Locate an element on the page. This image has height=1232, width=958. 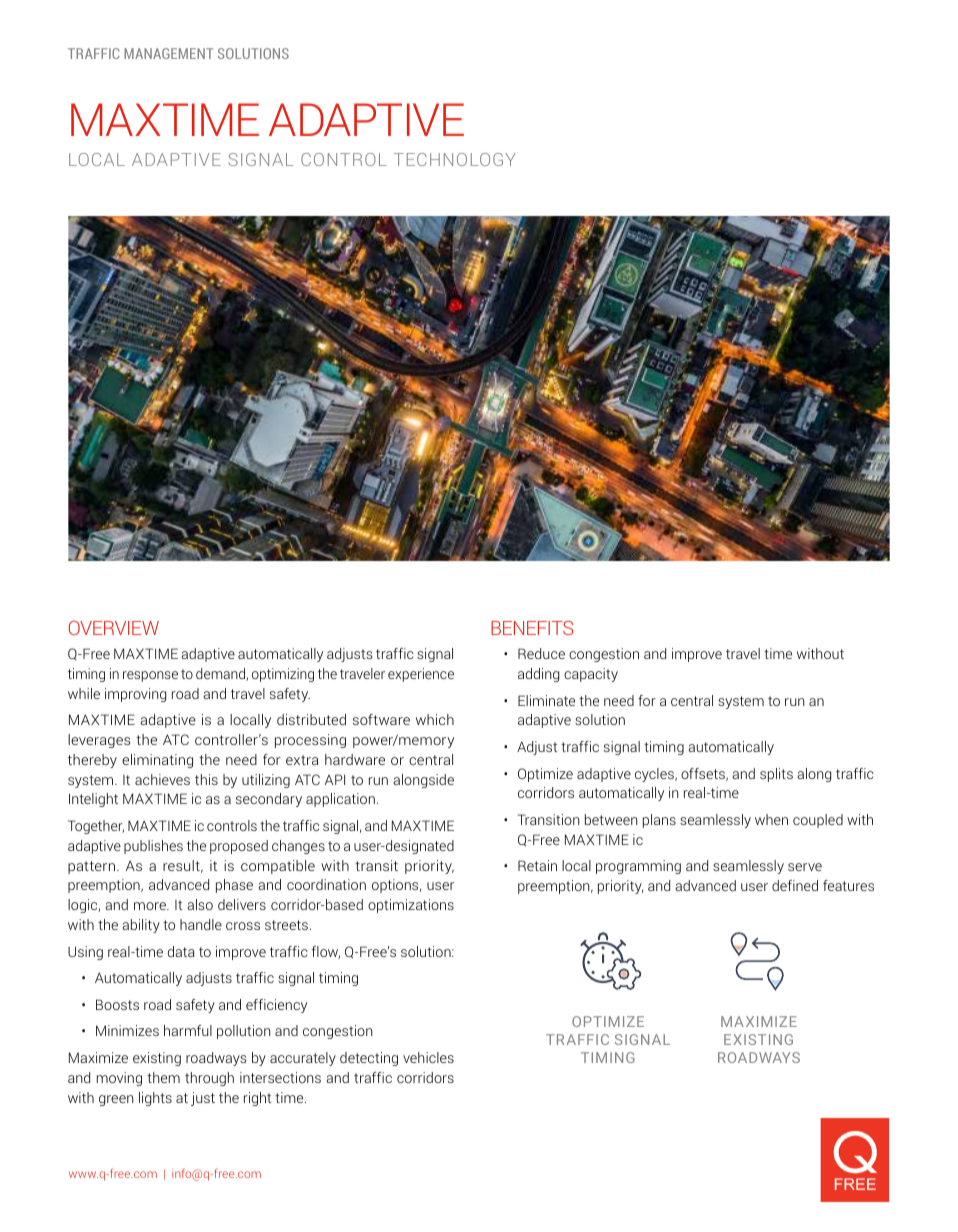
MANAGEMENT is located at coordinates (169, 53).
